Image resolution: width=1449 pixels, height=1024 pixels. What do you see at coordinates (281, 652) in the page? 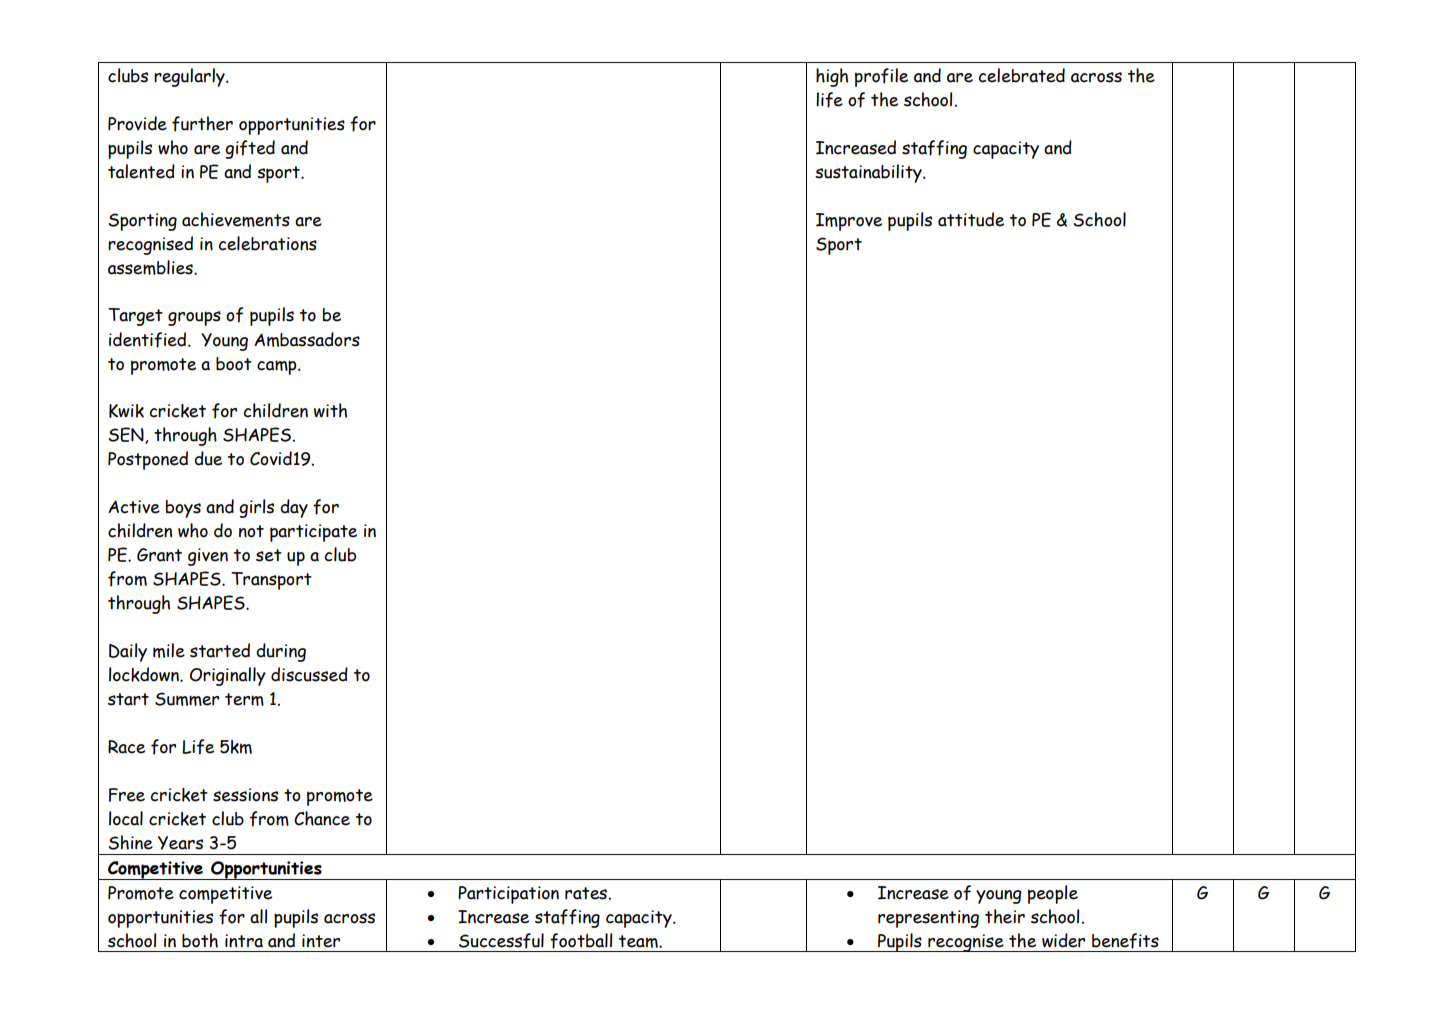
I see `during` at bounding box center [281, 652].
